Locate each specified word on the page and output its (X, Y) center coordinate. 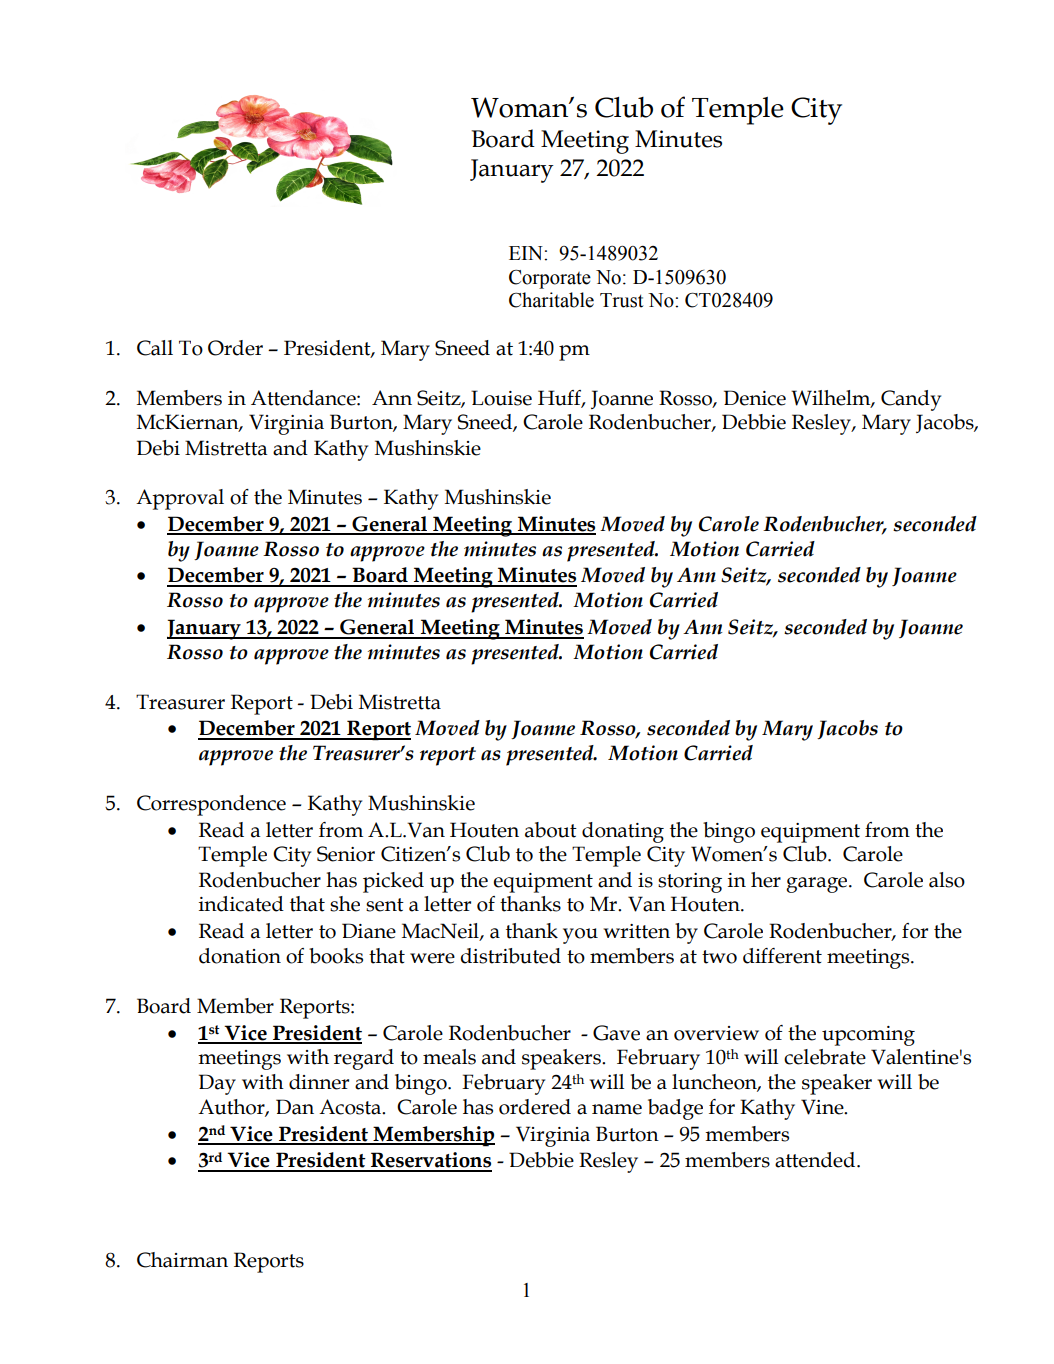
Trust (621, 300)
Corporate (550, 279)
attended (816, 1160)
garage (818, 885)
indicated (241, 904)
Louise (501, 398)
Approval (180, 499)
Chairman (182, 1260)
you (580, 936)
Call (155, 348)
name (617, 1109)
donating (623, 832)
